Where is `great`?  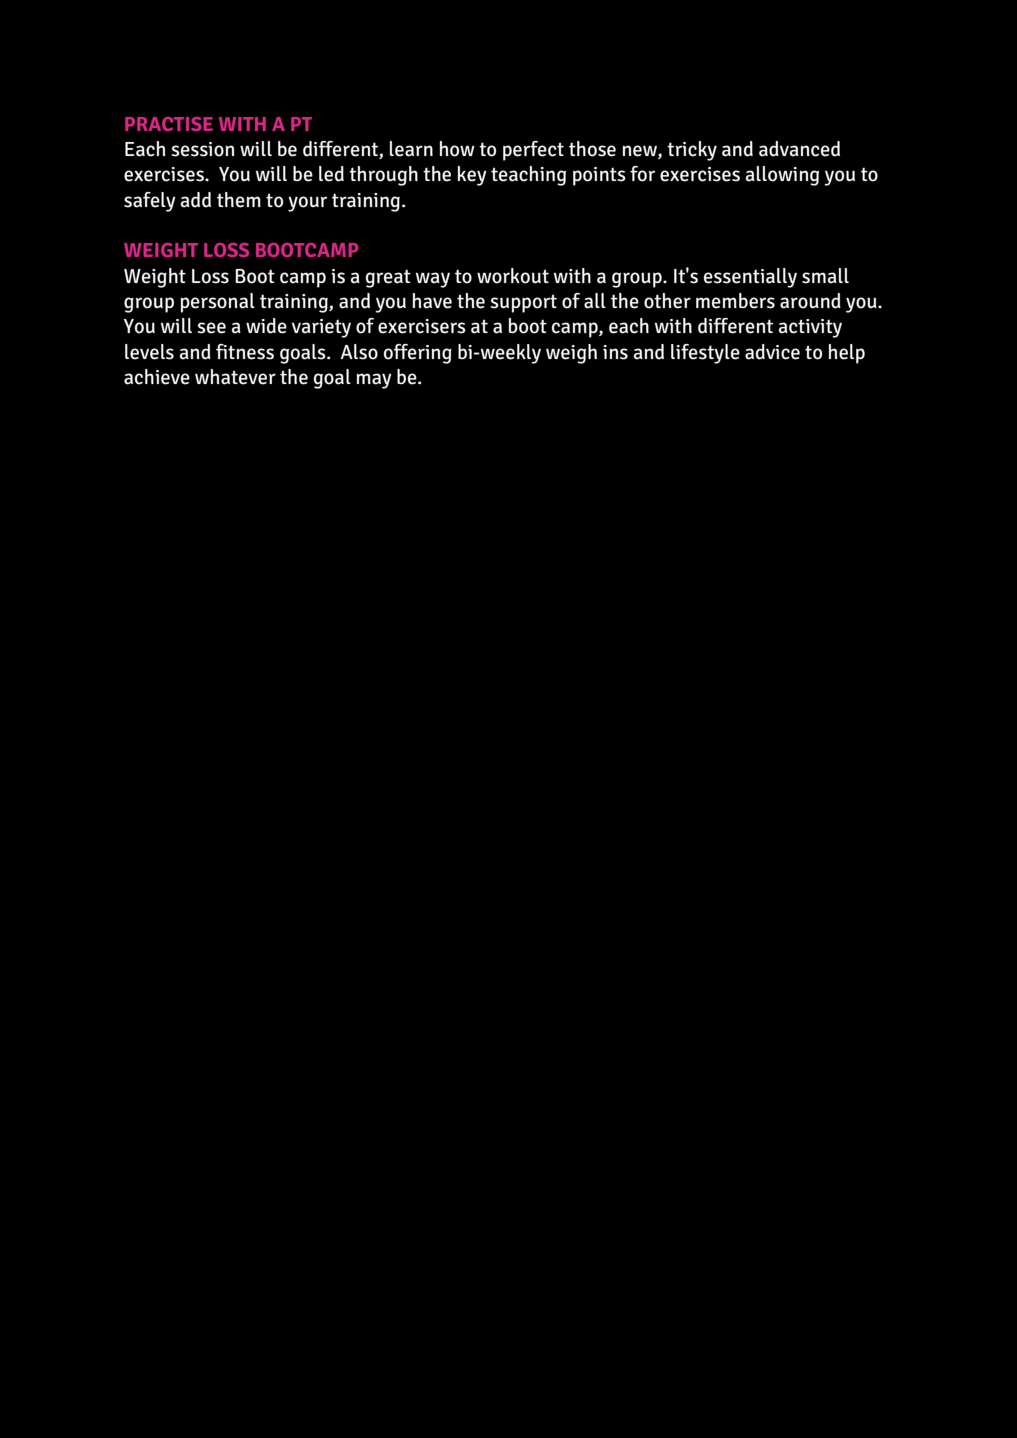 great is located at coordinates (388, 278).
